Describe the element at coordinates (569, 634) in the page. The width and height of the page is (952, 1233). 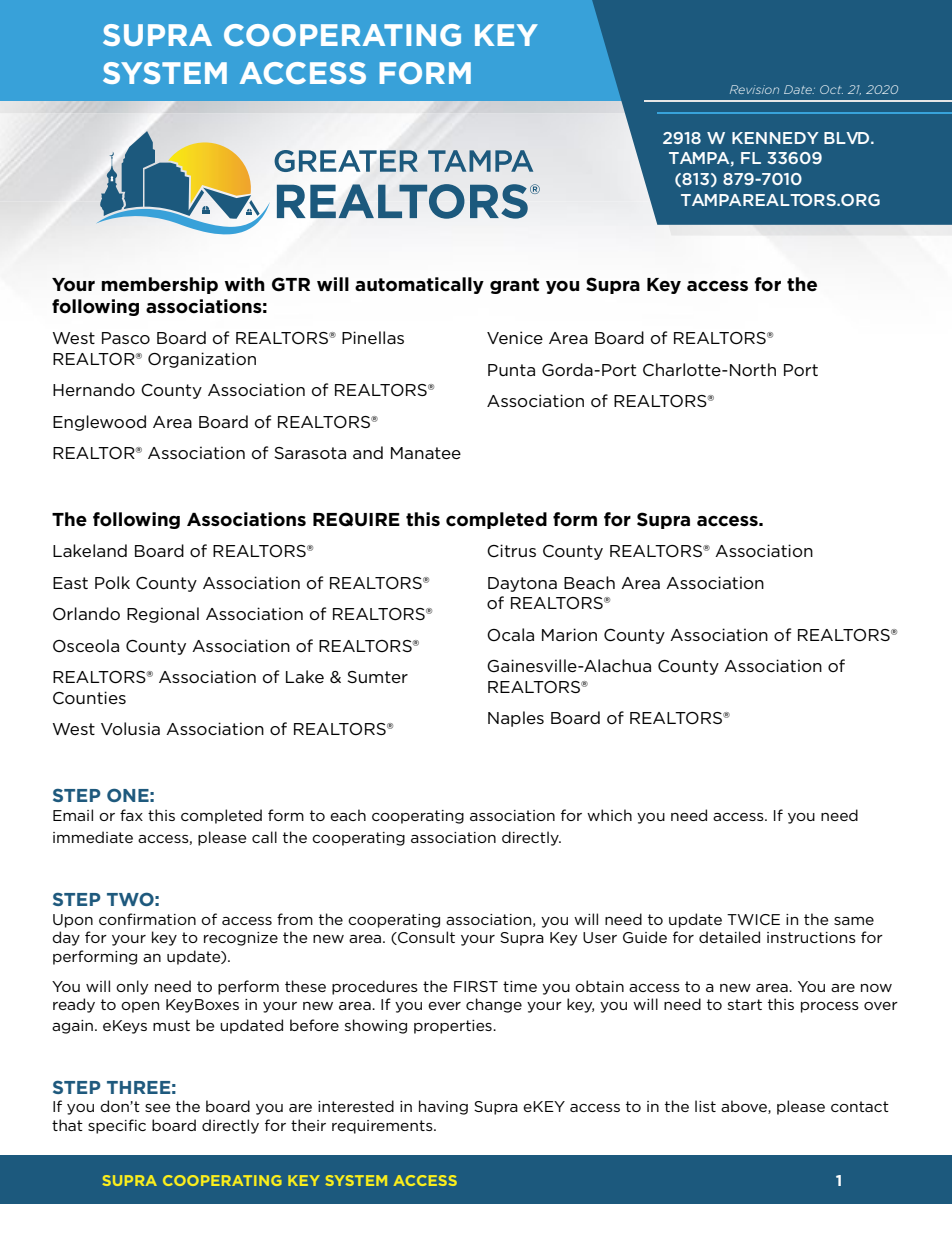
I see `Marion` at that location.
